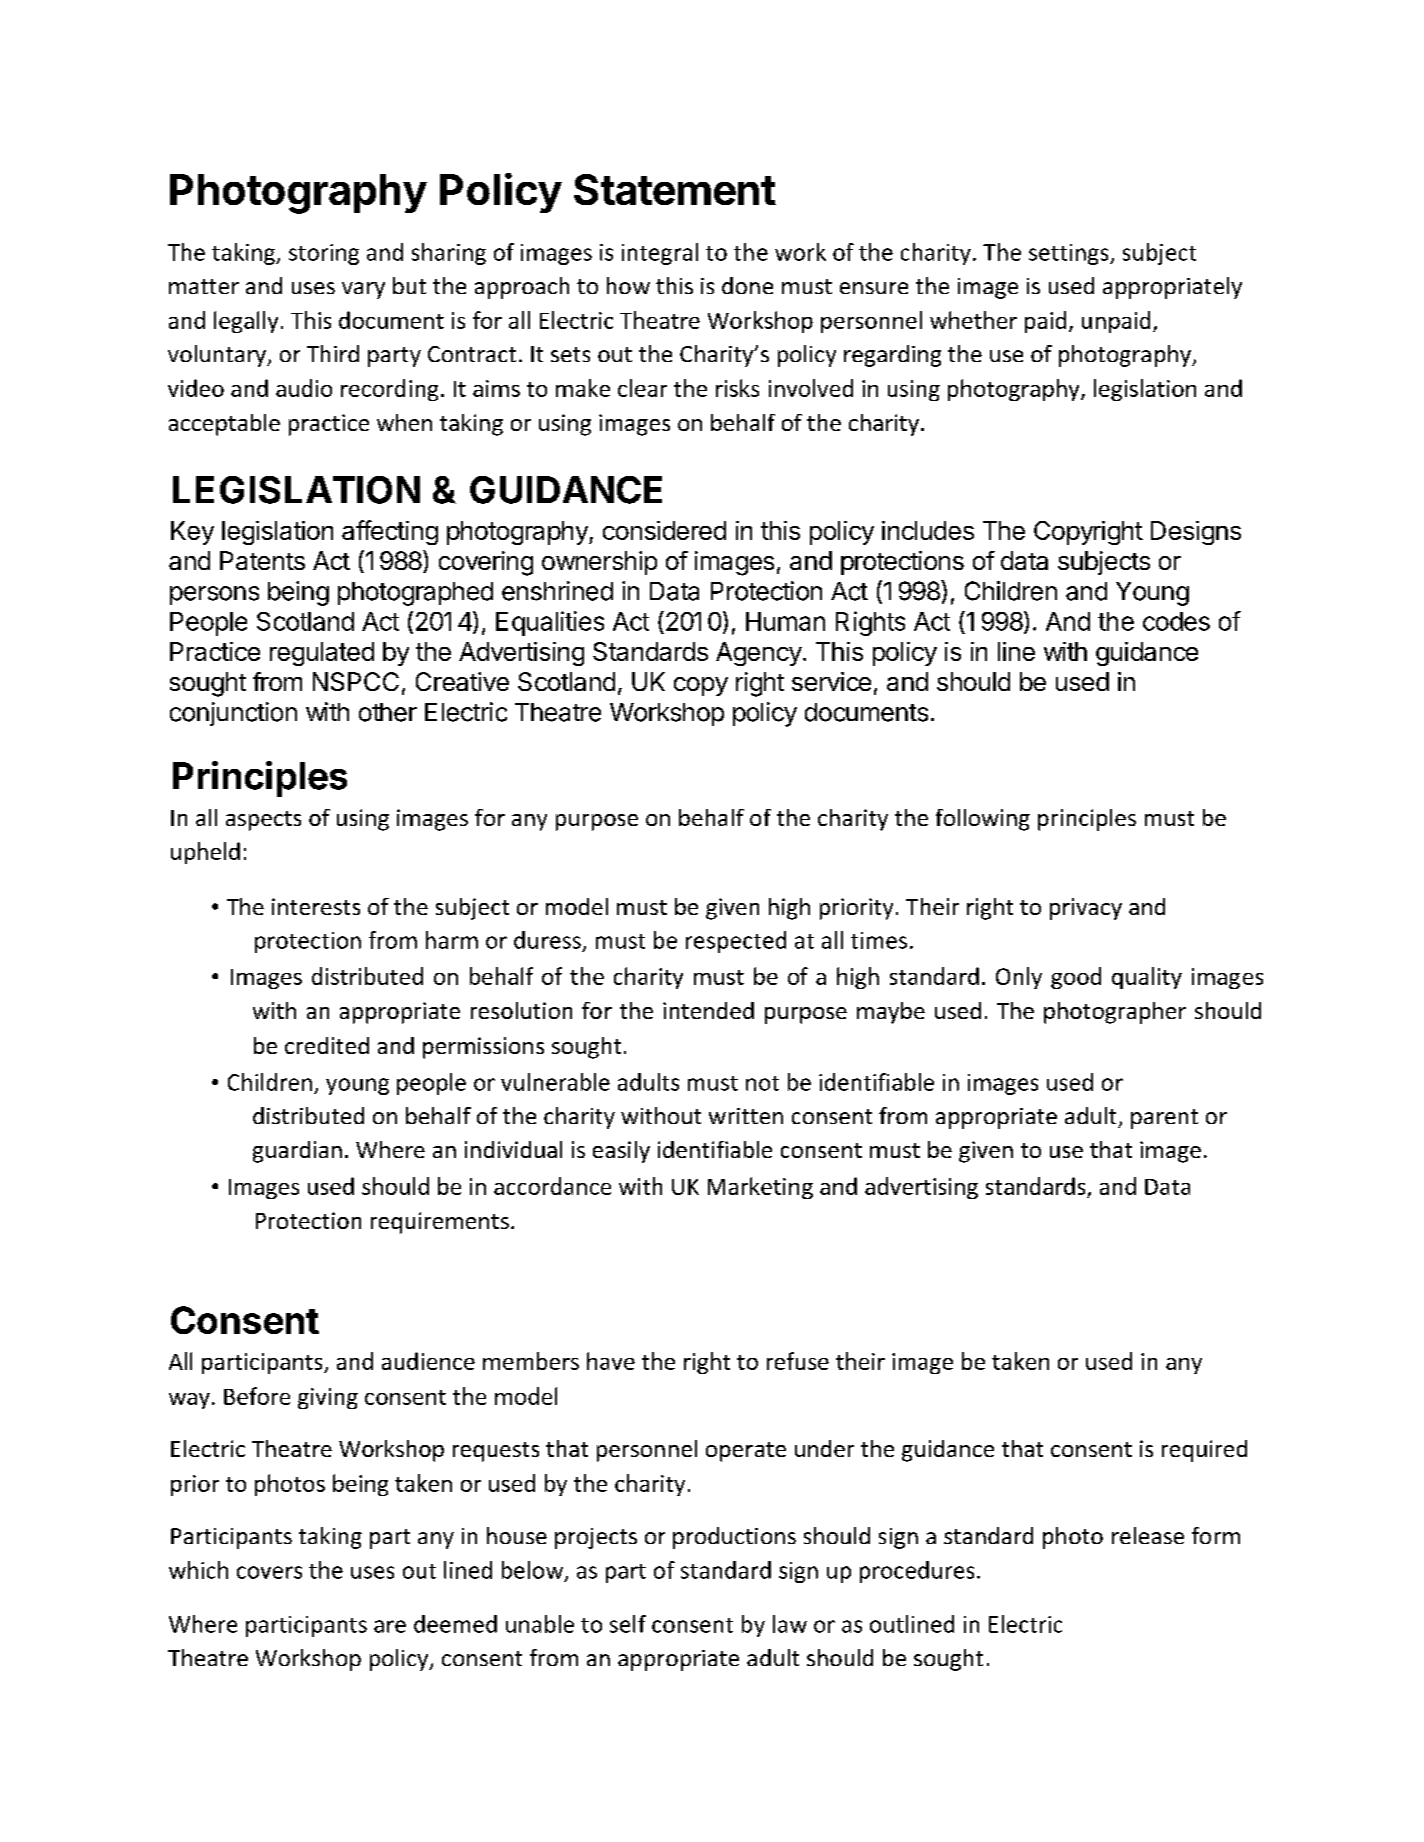 The width and height of the screenshot is (1424, 1842). What do you see at coordinates (660, 254) in the screenshot?
I see `integral` at bounding box center [660, 254].
